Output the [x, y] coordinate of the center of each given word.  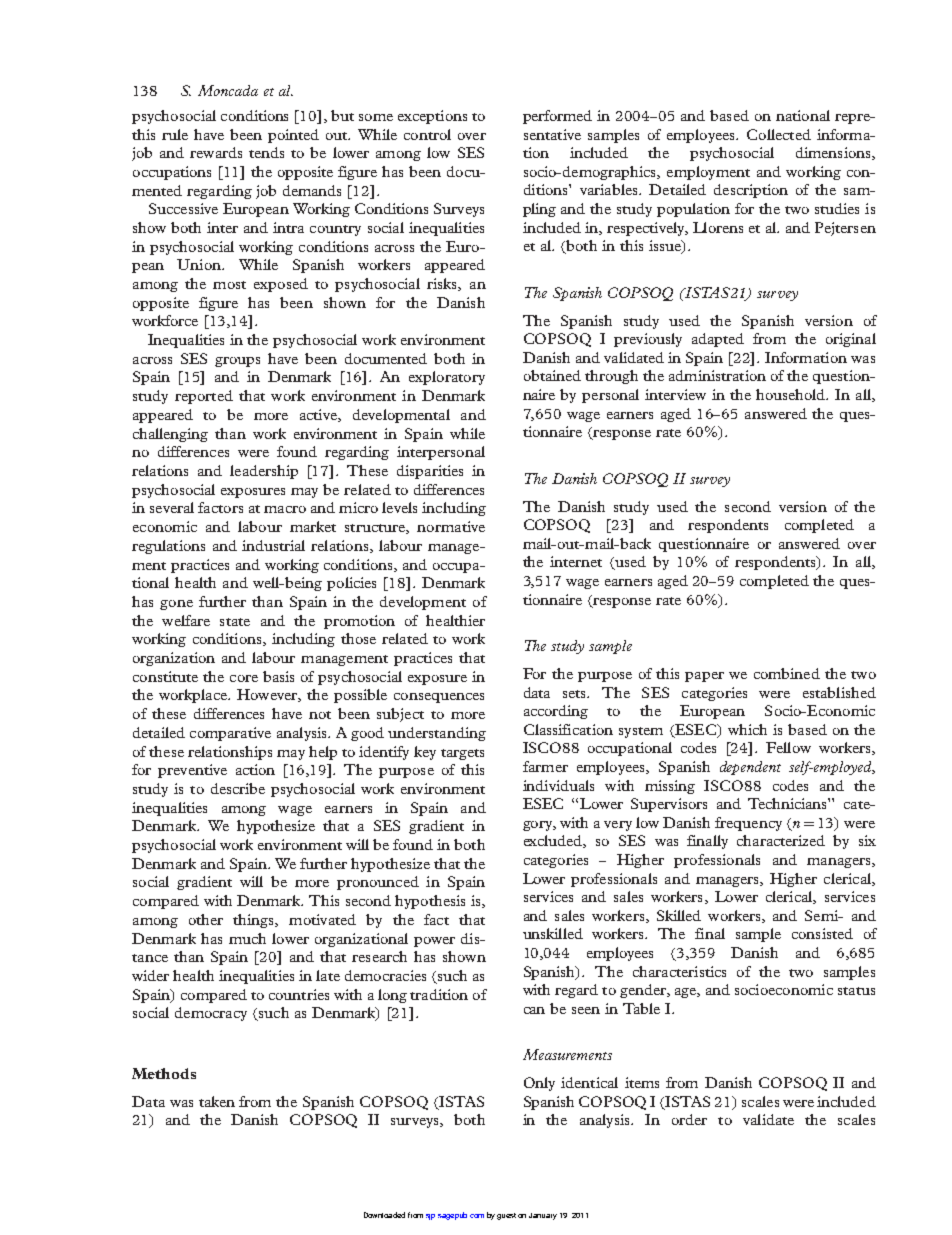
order [689, 1119]
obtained [552, 375]
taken [217, 1101]
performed [557, 117]
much [247, 938]
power [434, 942]
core [244, 678]
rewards [216, 152]
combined [787, 673]
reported [204, 397]
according [556, 712]
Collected [779, 134]
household [792, 394]
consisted [822, 933]
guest [506, 1216]
